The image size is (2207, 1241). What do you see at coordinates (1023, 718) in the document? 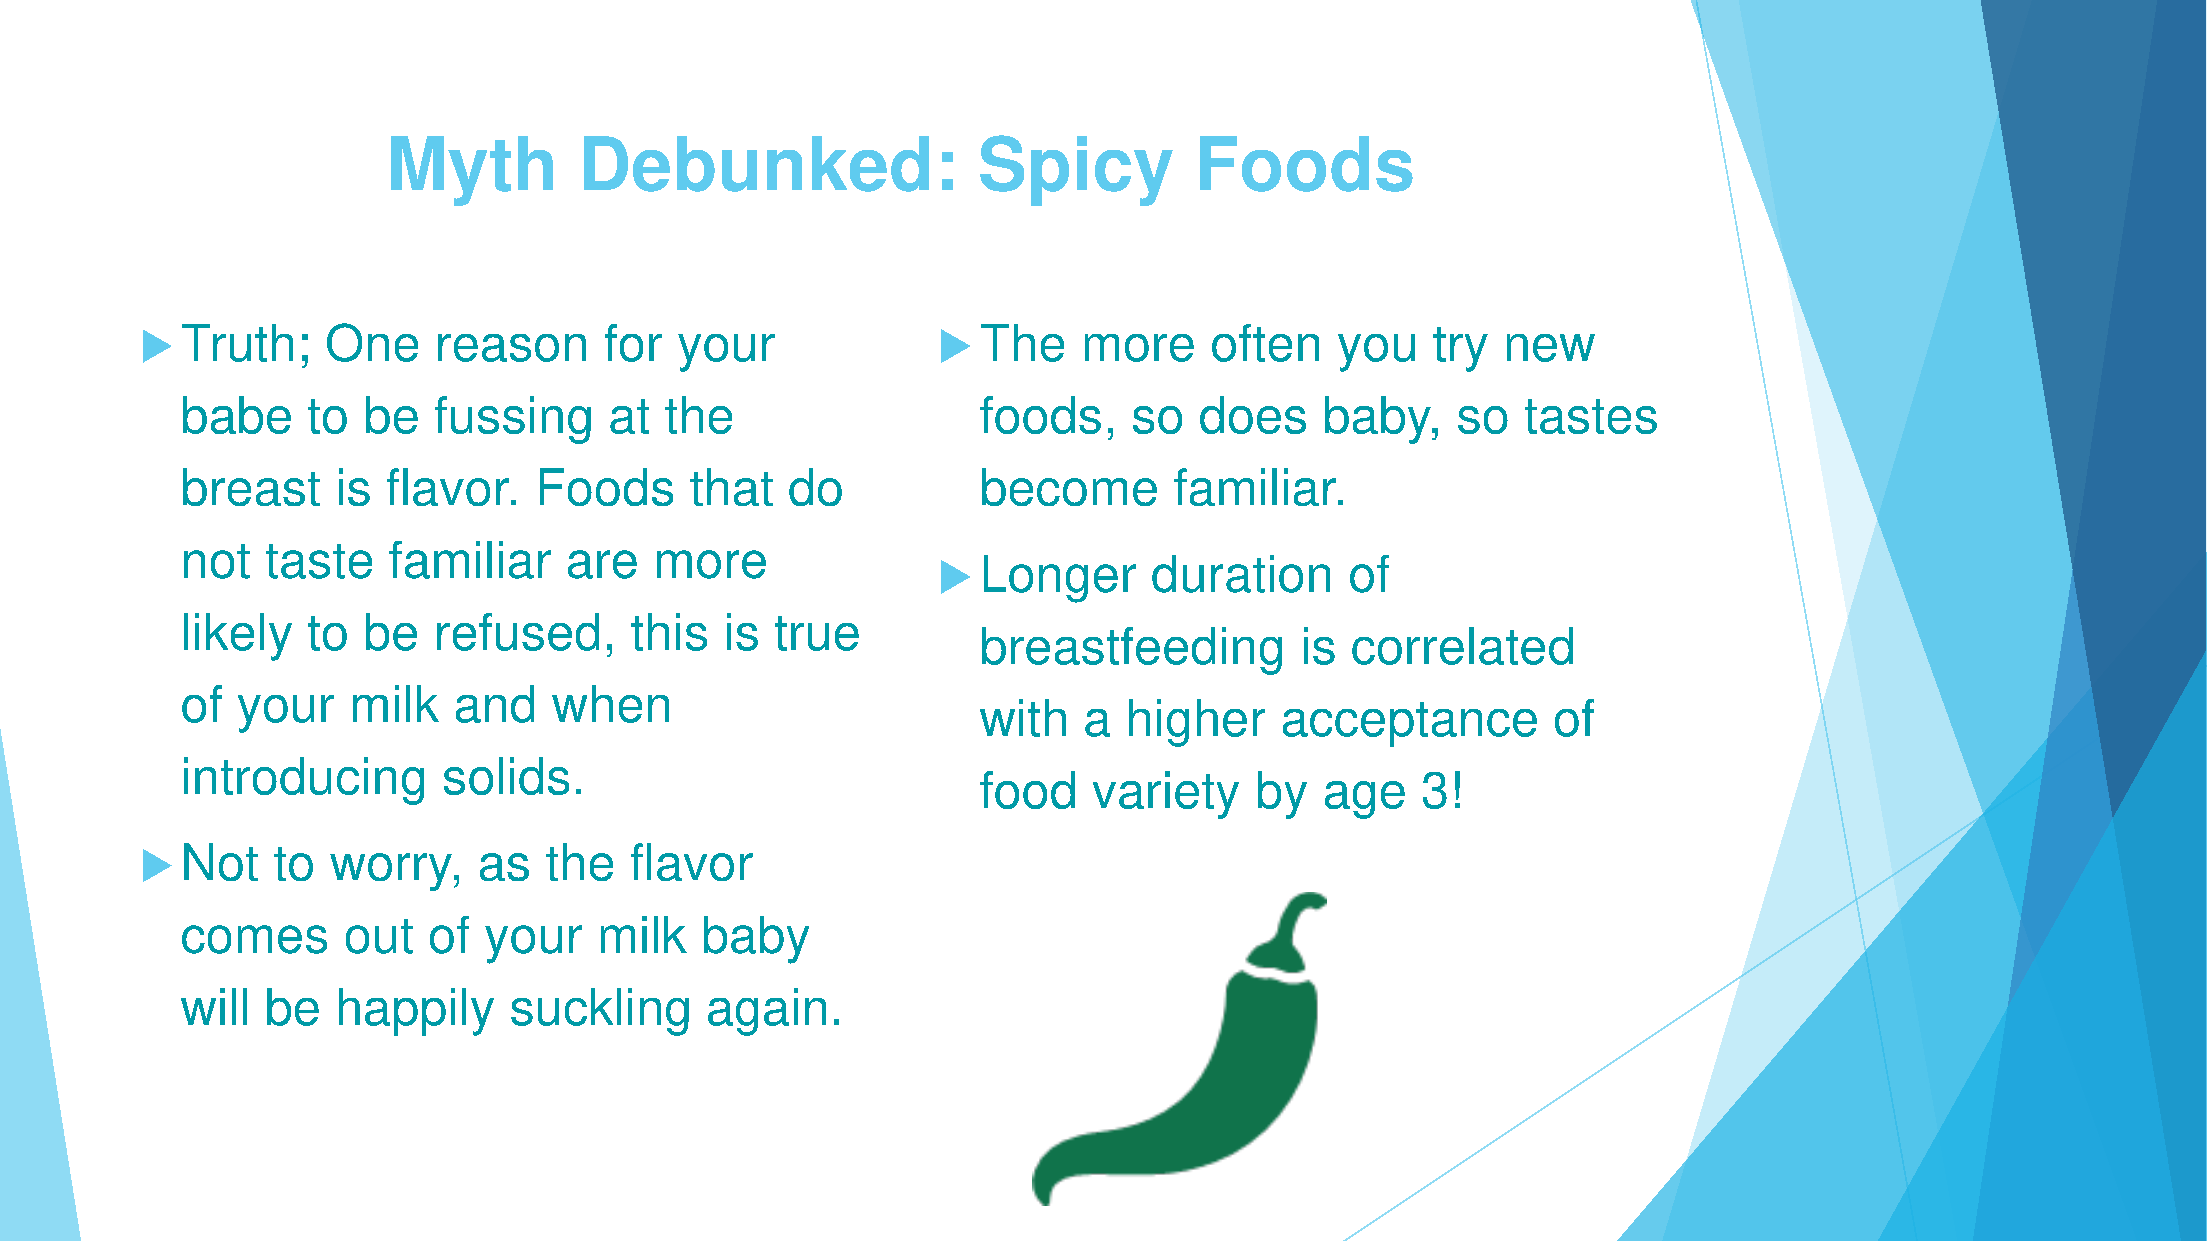
I see `with` at bounding box center [1023, 718].
